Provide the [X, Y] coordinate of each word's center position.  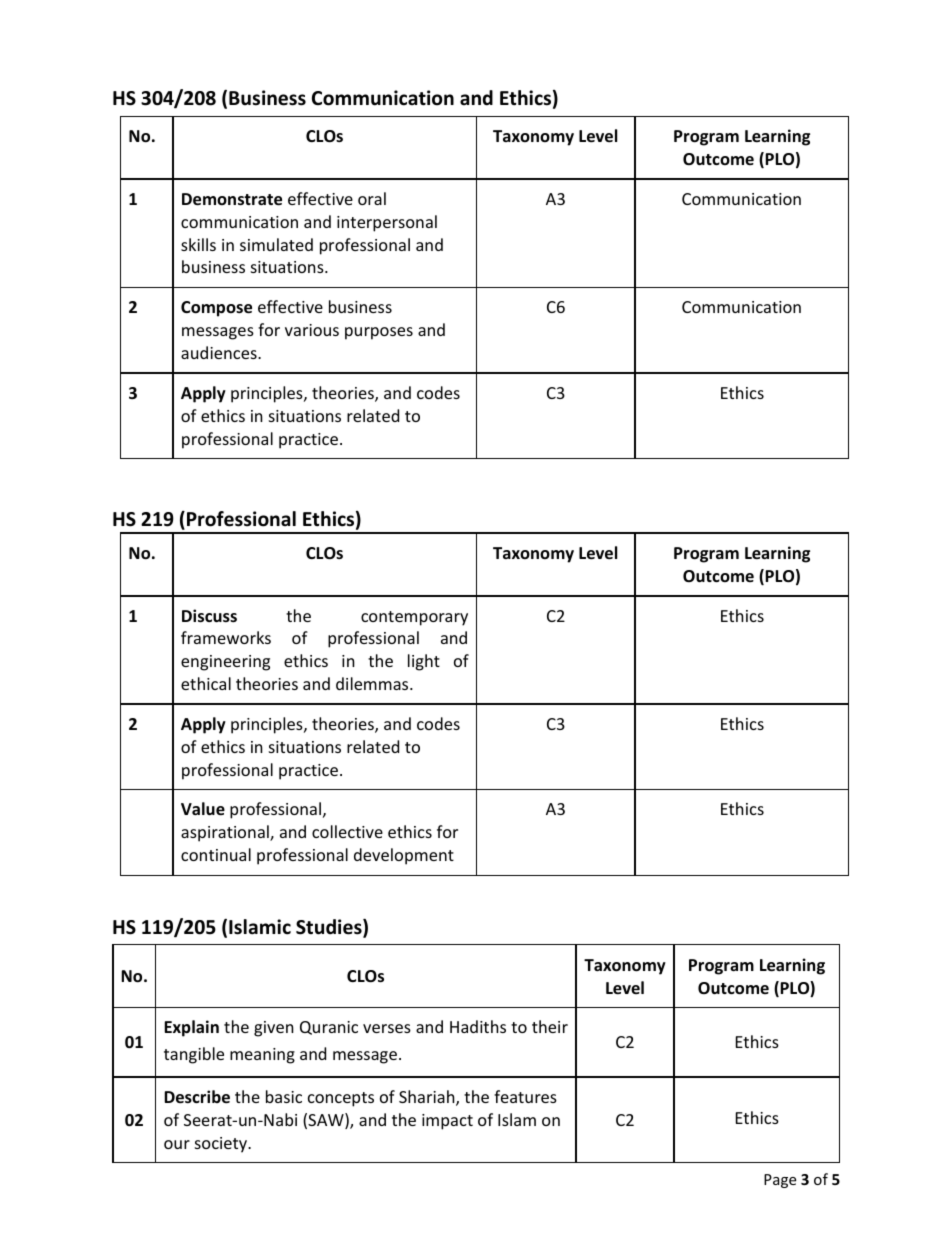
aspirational [226, 833]
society [222, 1145]
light [424, 662]
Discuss [209, 616]
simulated [276, 244]
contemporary [414, 618]
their [550, 1026]
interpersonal [387, 223]
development [404, 856]
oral [372, 198]
